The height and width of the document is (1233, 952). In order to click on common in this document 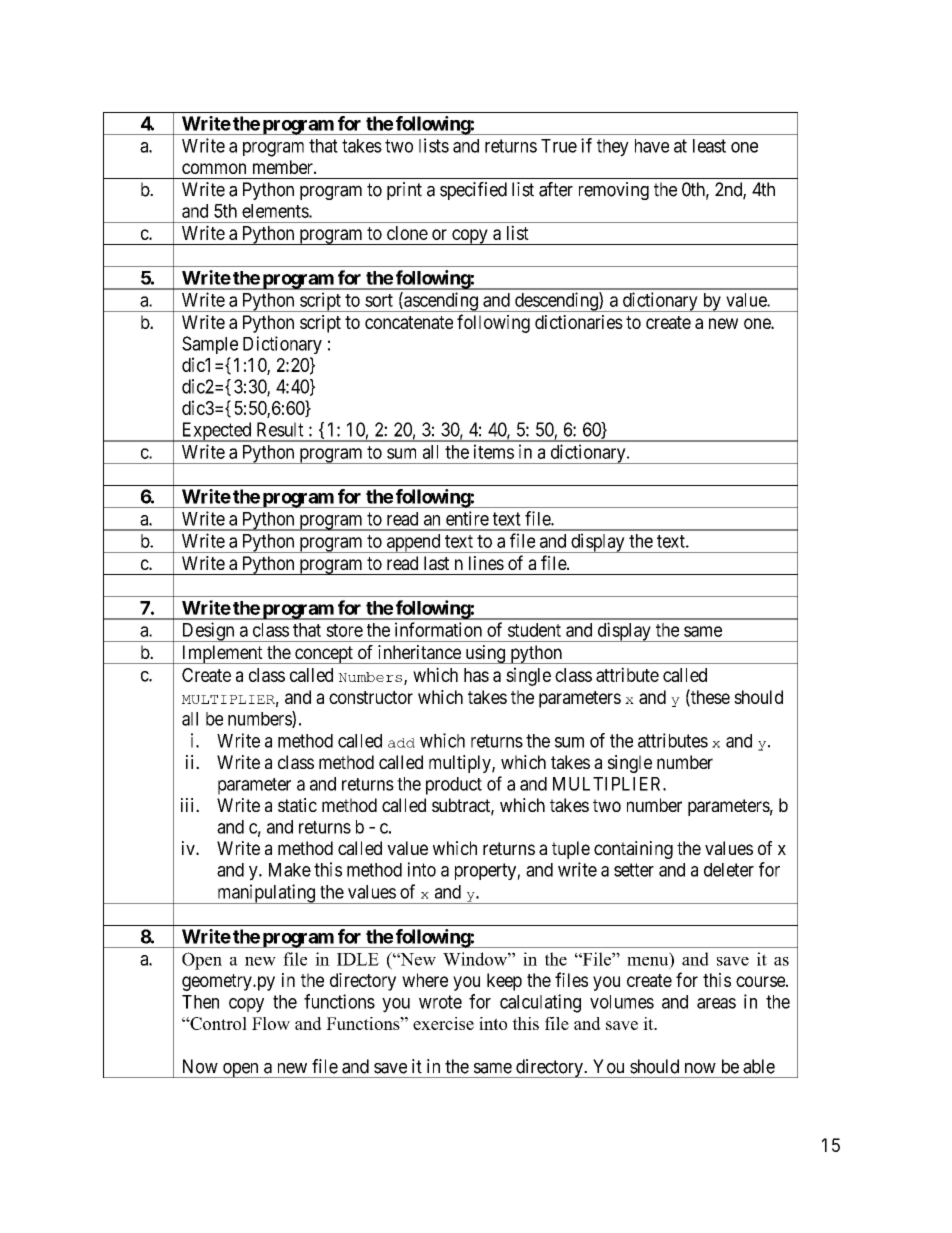, I will do `click(214, 168)`.
